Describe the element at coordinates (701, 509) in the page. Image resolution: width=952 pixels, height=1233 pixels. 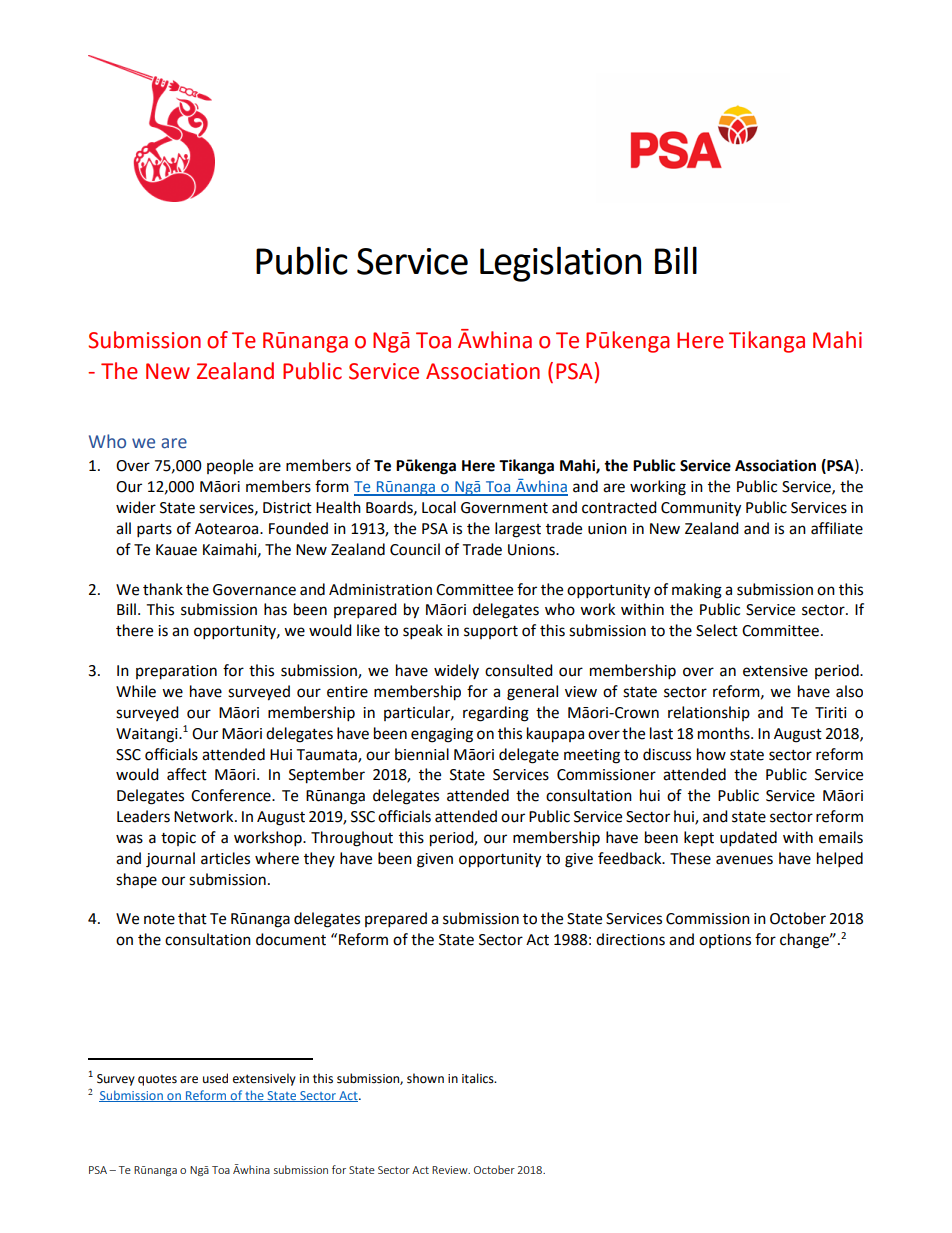
I see `Community` at that location.
